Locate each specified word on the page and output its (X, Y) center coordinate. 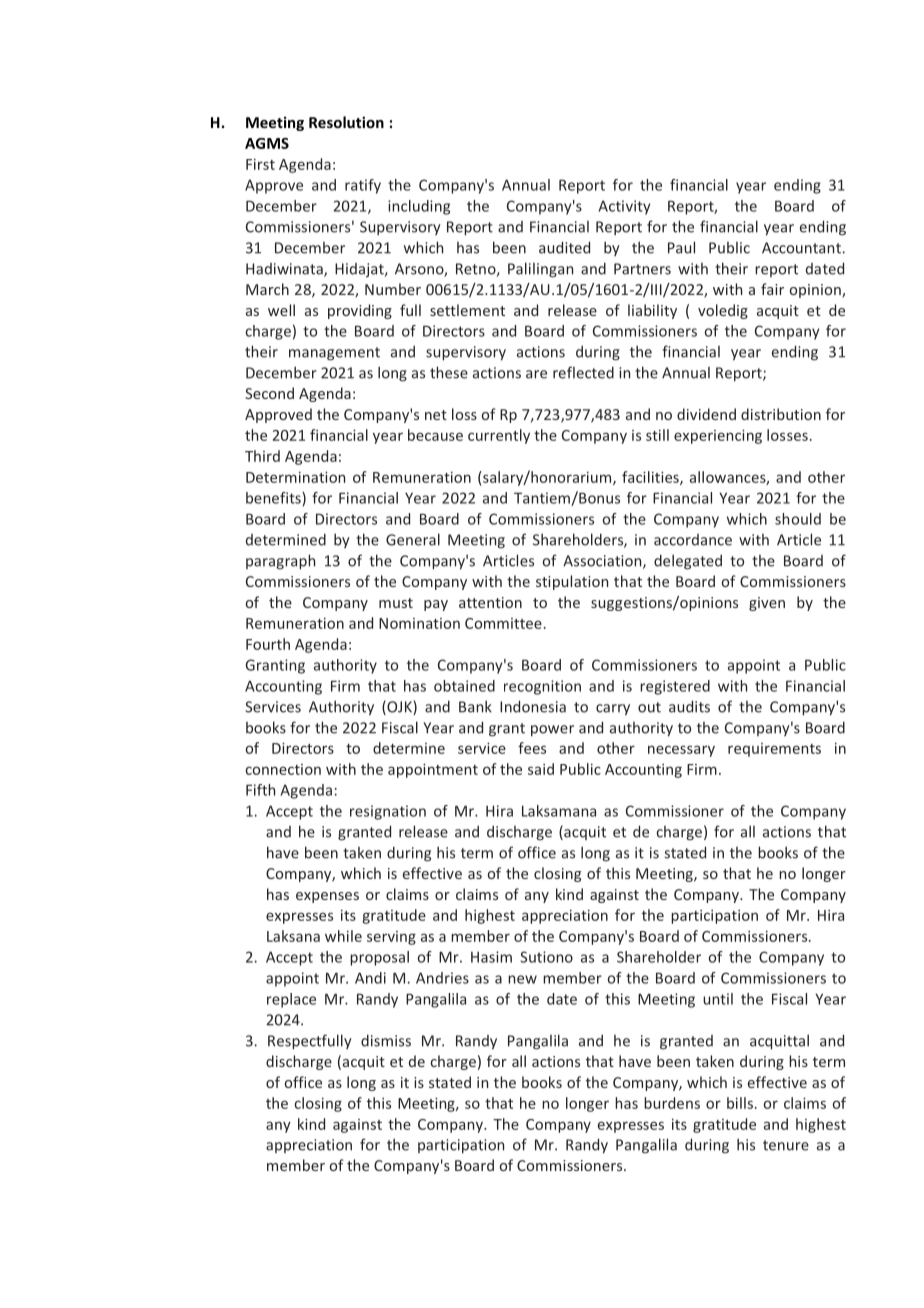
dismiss (386, 1040)
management (334, 354)
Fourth (268, 644)
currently (499, 436)
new (522, 979)
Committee (503, 623)
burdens (672, 1103)
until (718, 999)
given (767, 604)
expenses (327, 897)
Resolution (346, 122)
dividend (706, 414)
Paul (681, 247)
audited (564, 247)
